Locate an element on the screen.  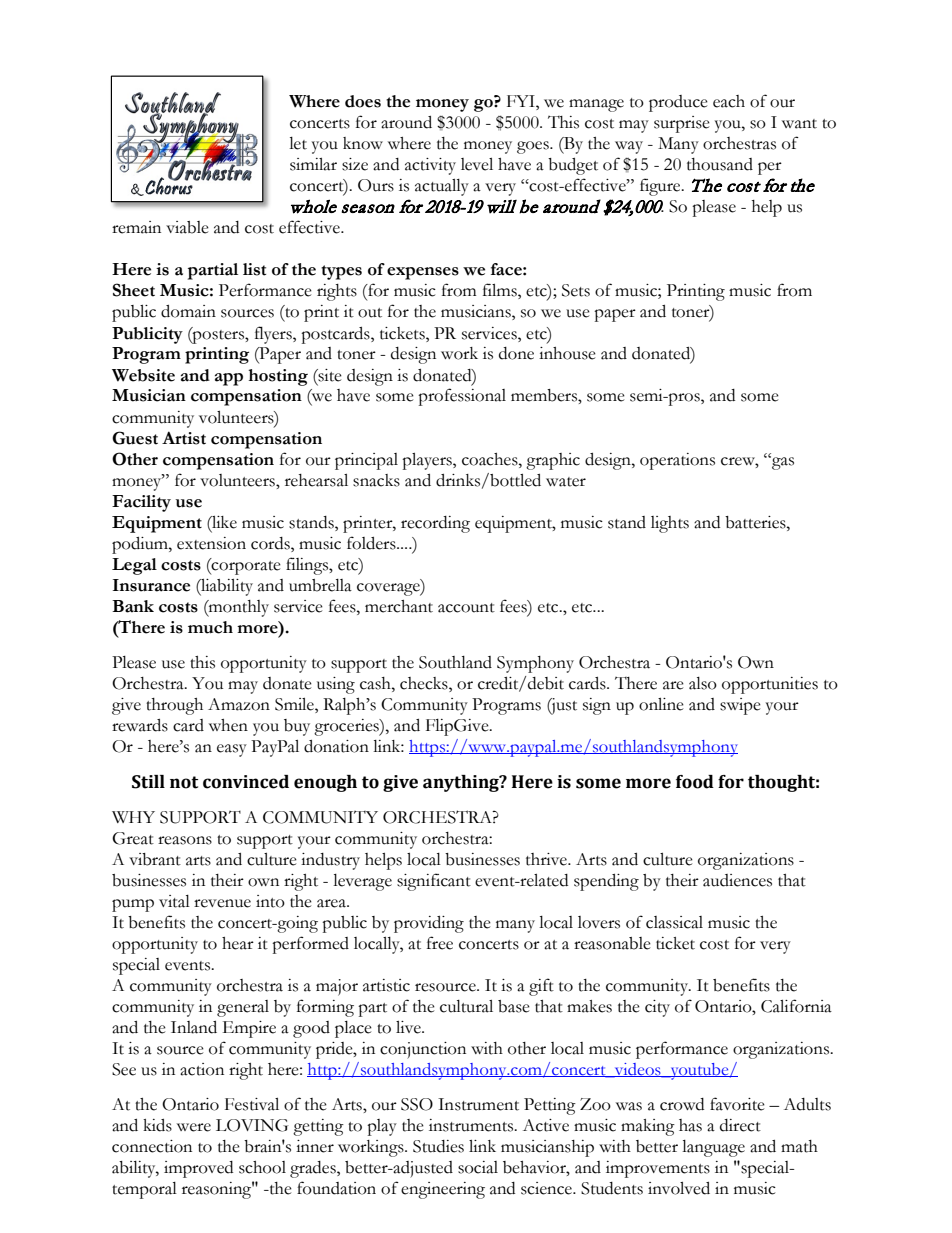
thousand is located at coordinates (720, 164).
